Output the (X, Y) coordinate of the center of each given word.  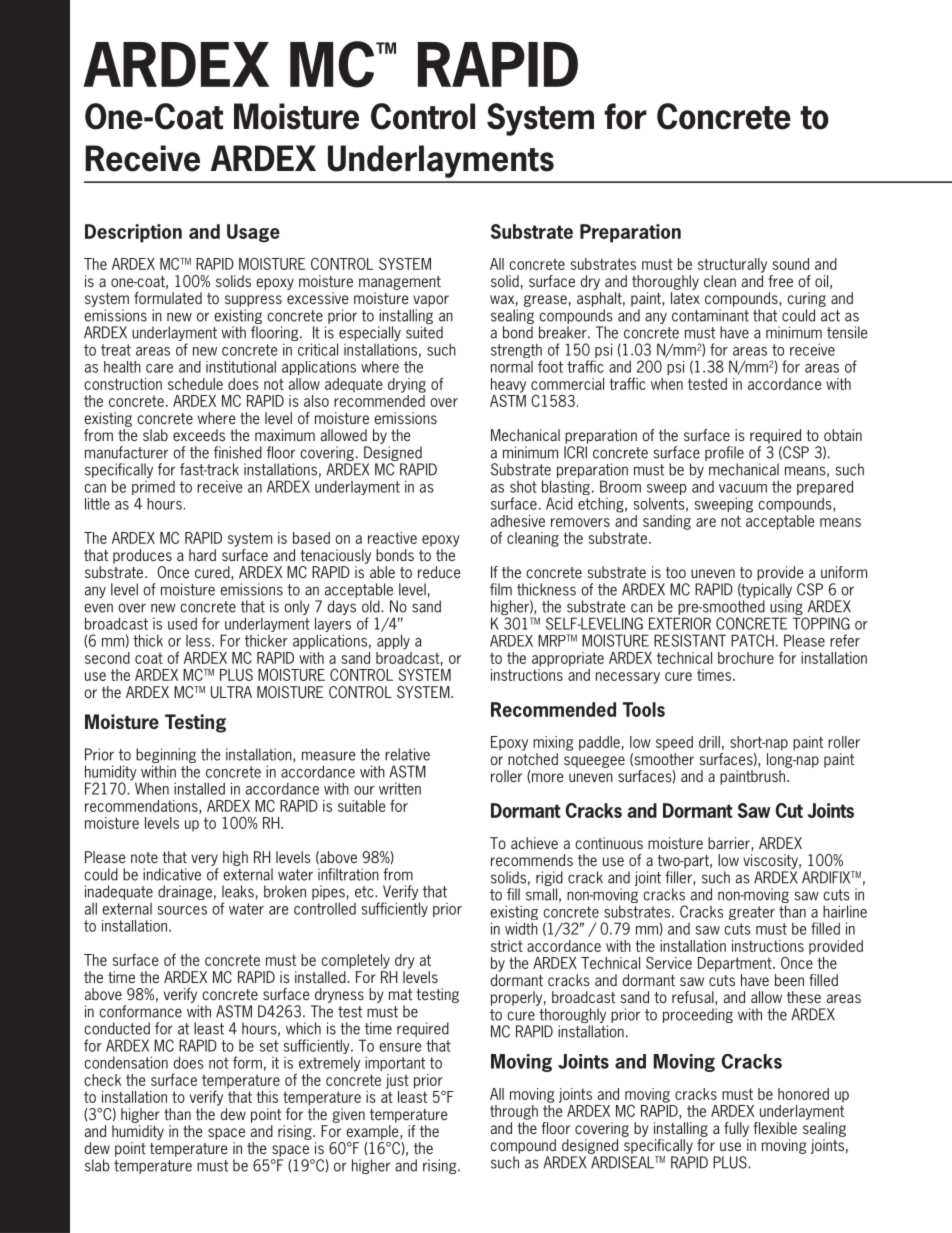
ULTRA (231, 692)
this (267, 1097)
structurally (732, 265)
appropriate (568, 659)
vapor (431, 301)
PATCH (752, 640)
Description (133, 233)
